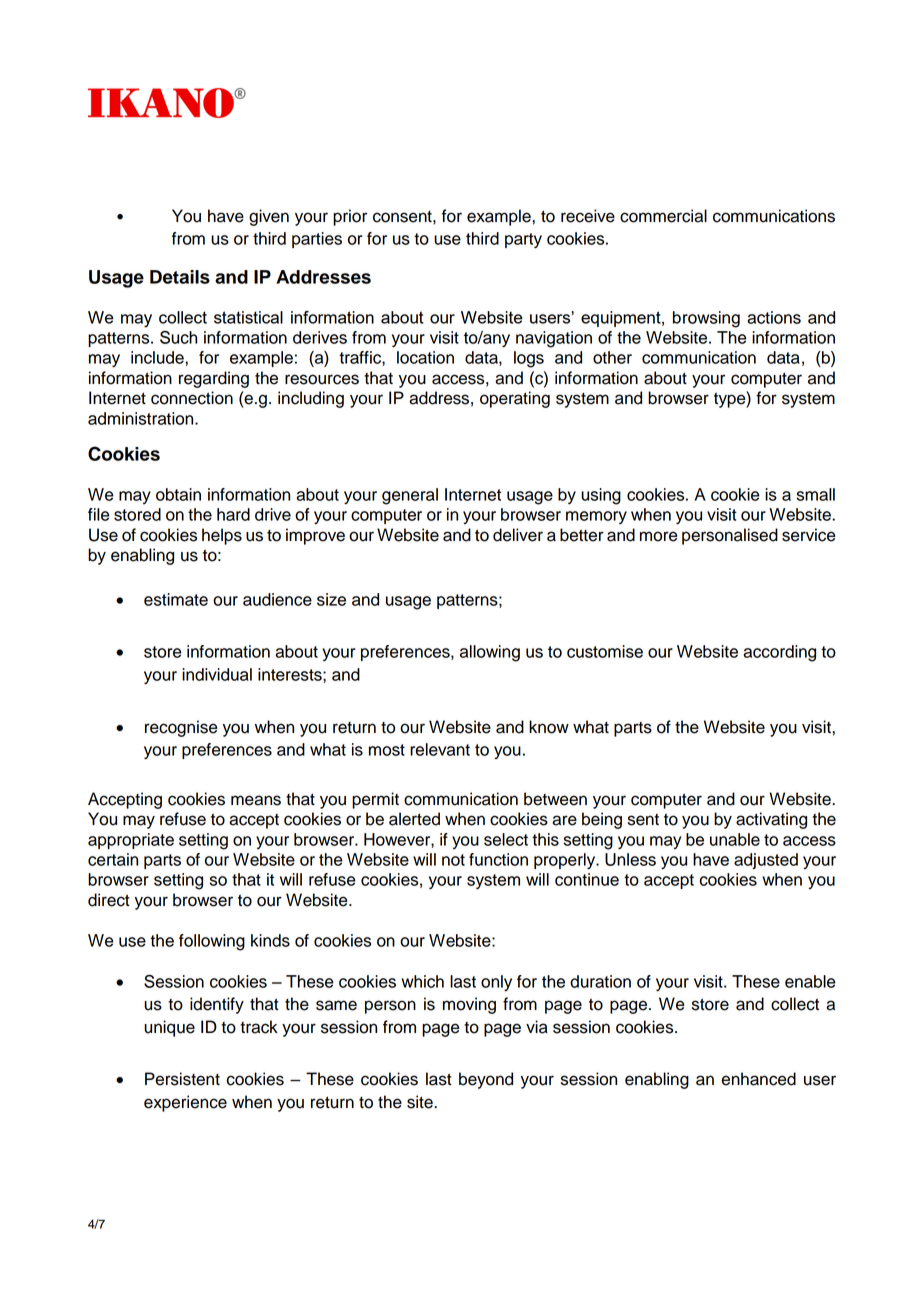  Describe the element at coordinates (523, 240) in the document. I see `party` at that location.
